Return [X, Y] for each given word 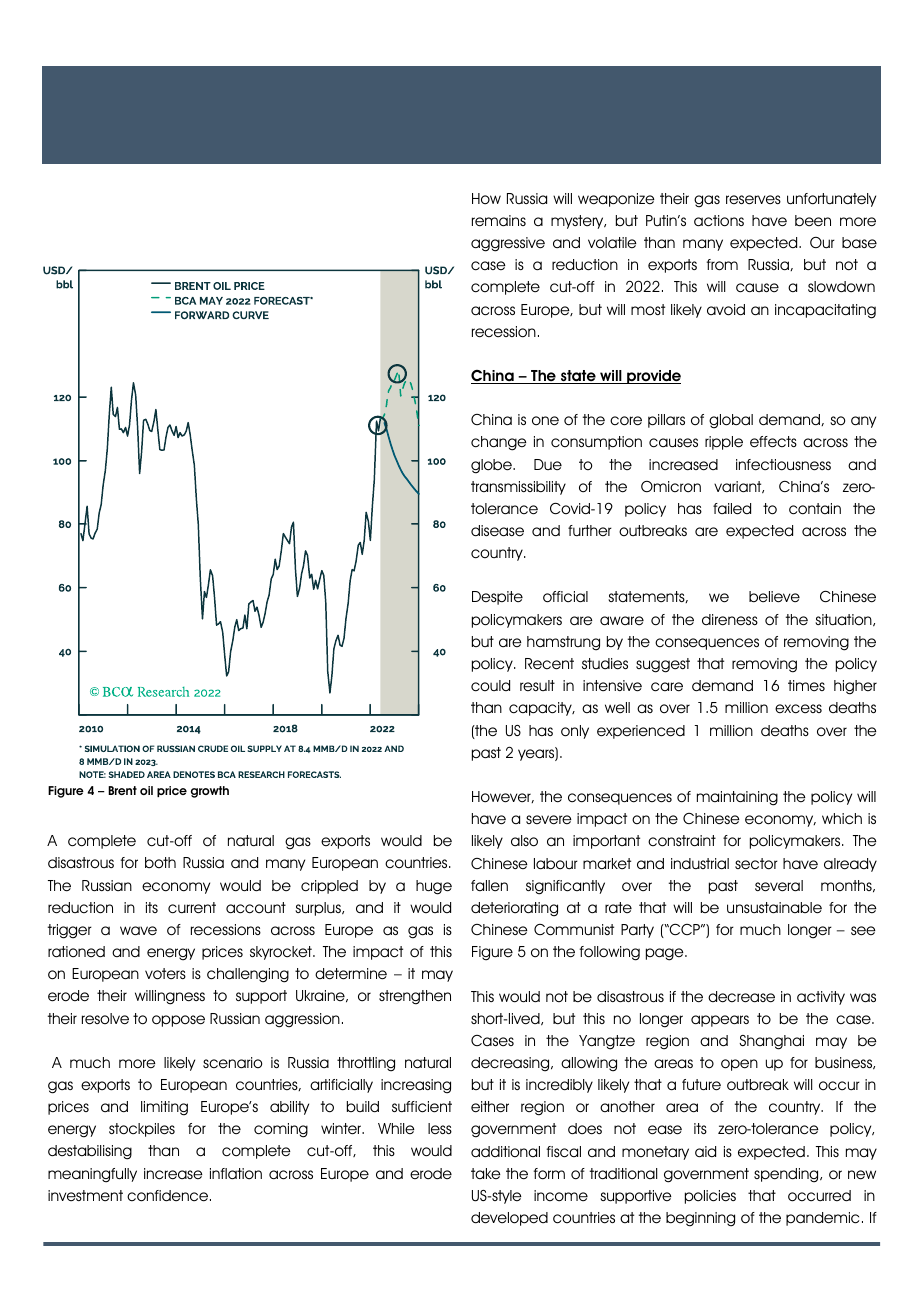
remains [499, 221]
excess [798, 709]
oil [146, 790]
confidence [169, 1196]
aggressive [508, 244]
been [813, 221]
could [490, 686]
